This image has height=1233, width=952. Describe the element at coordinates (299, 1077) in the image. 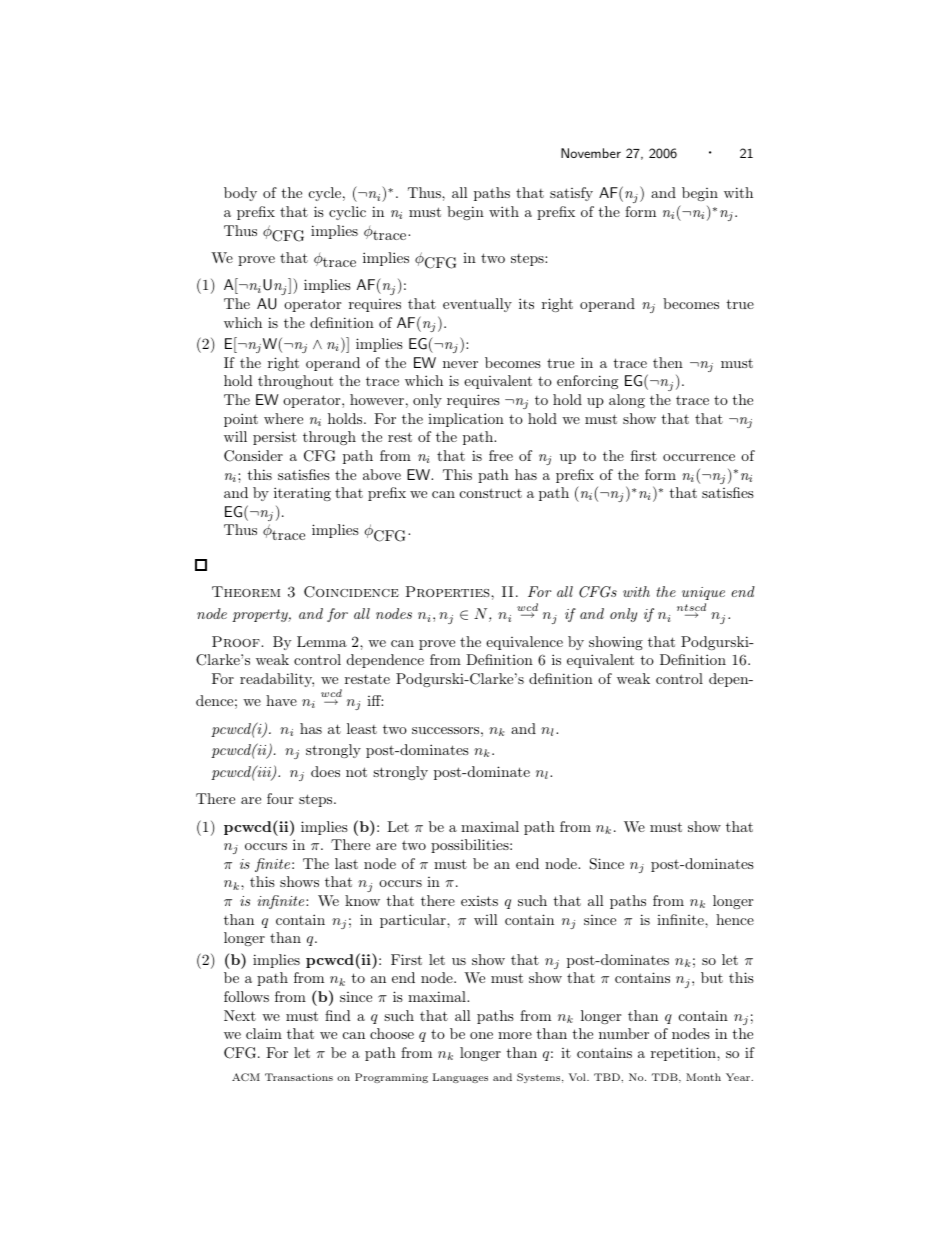

I see `Transactions` at that location.
